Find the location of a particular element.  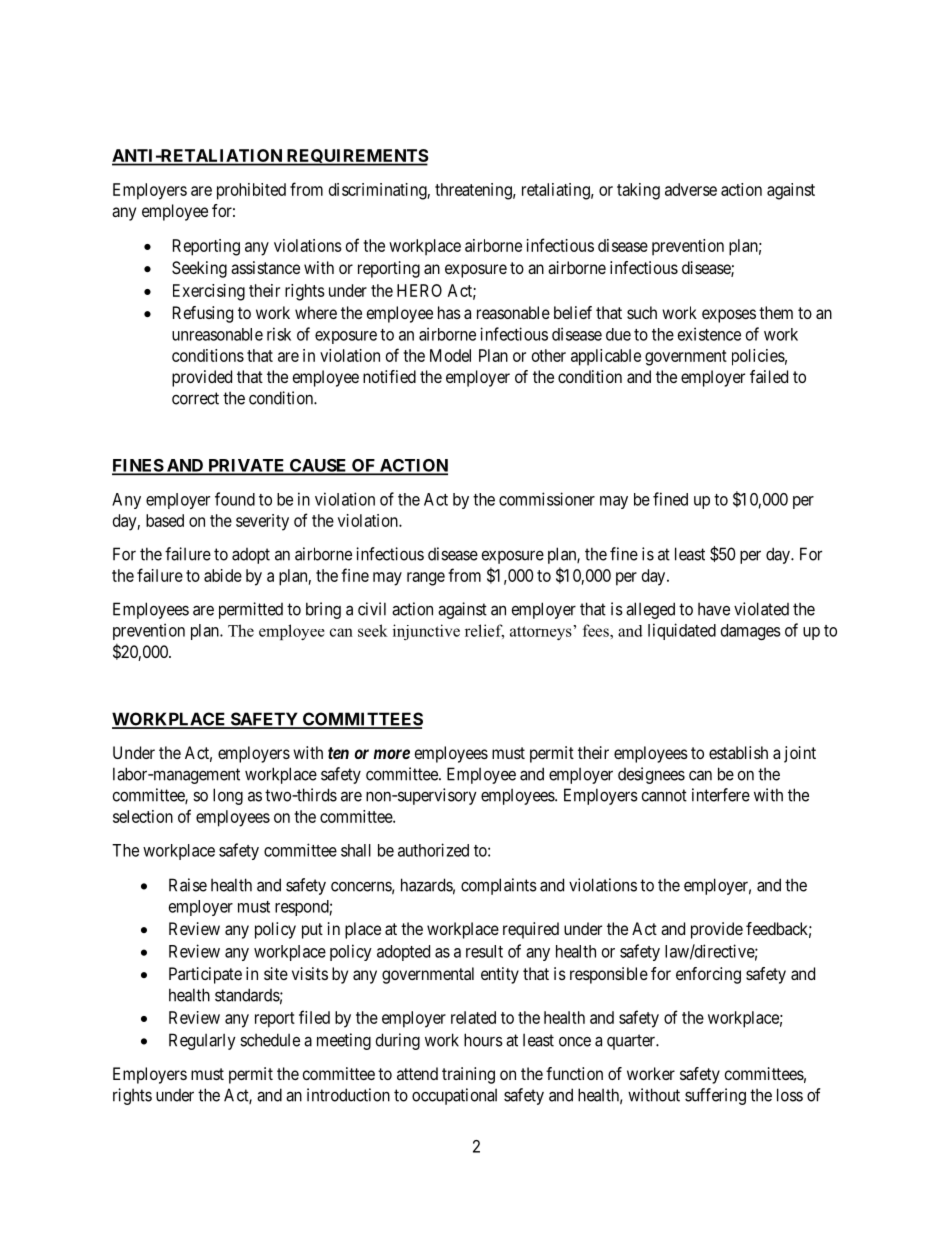

REQUIREMENTS is located at coordinates (357, 157).
